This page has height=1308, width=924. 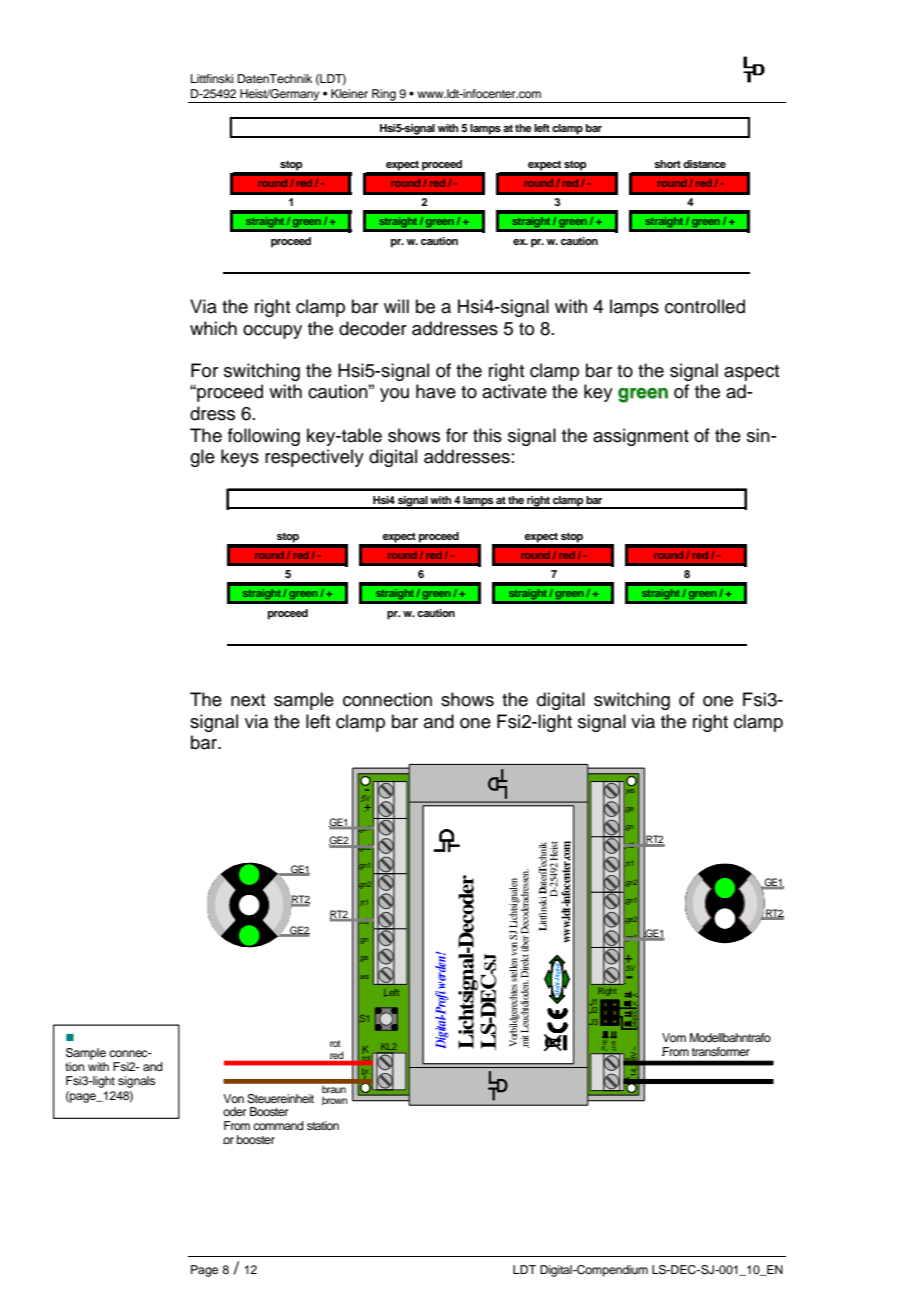 I want to click on assignment, so click(x=641, y=437).
